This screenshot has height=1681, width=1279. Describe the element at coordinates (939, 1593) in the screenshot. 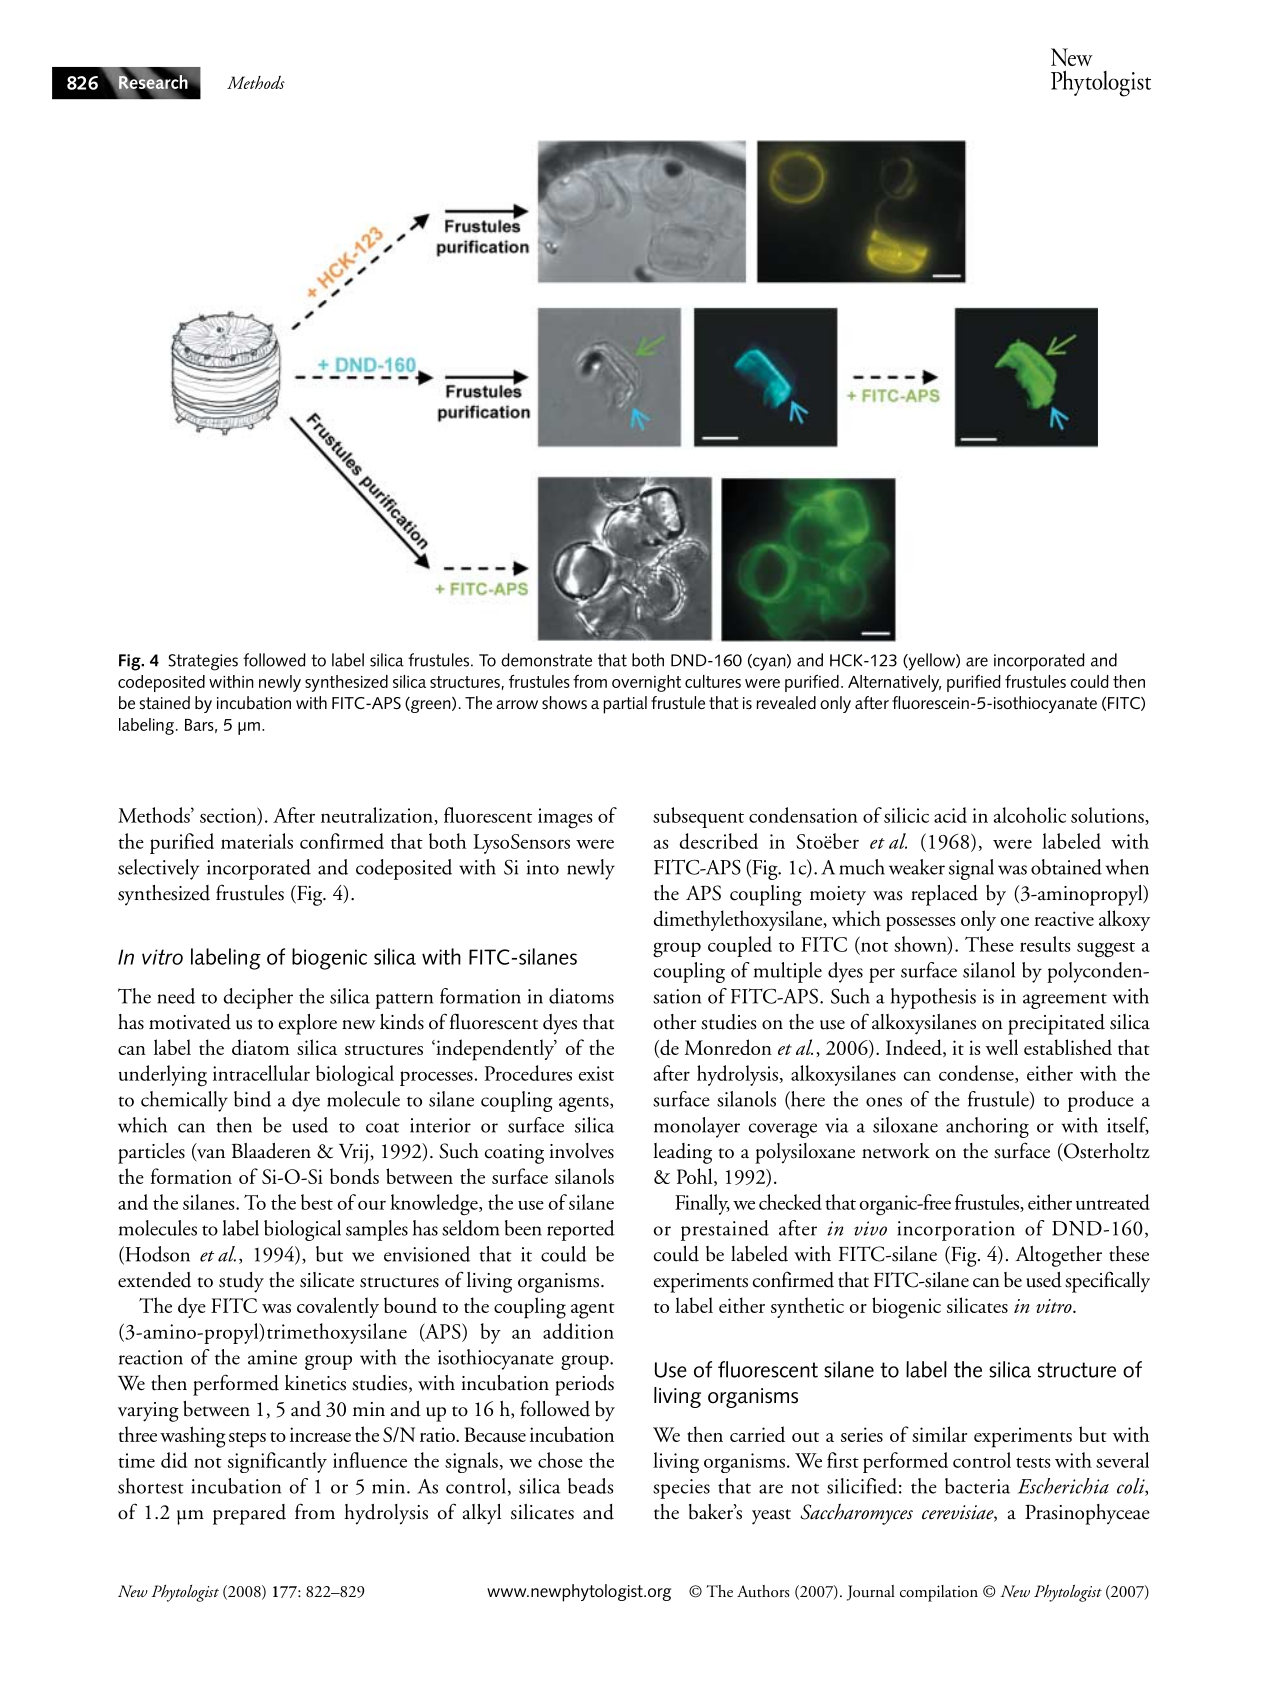

I see `compilation` at that location.
